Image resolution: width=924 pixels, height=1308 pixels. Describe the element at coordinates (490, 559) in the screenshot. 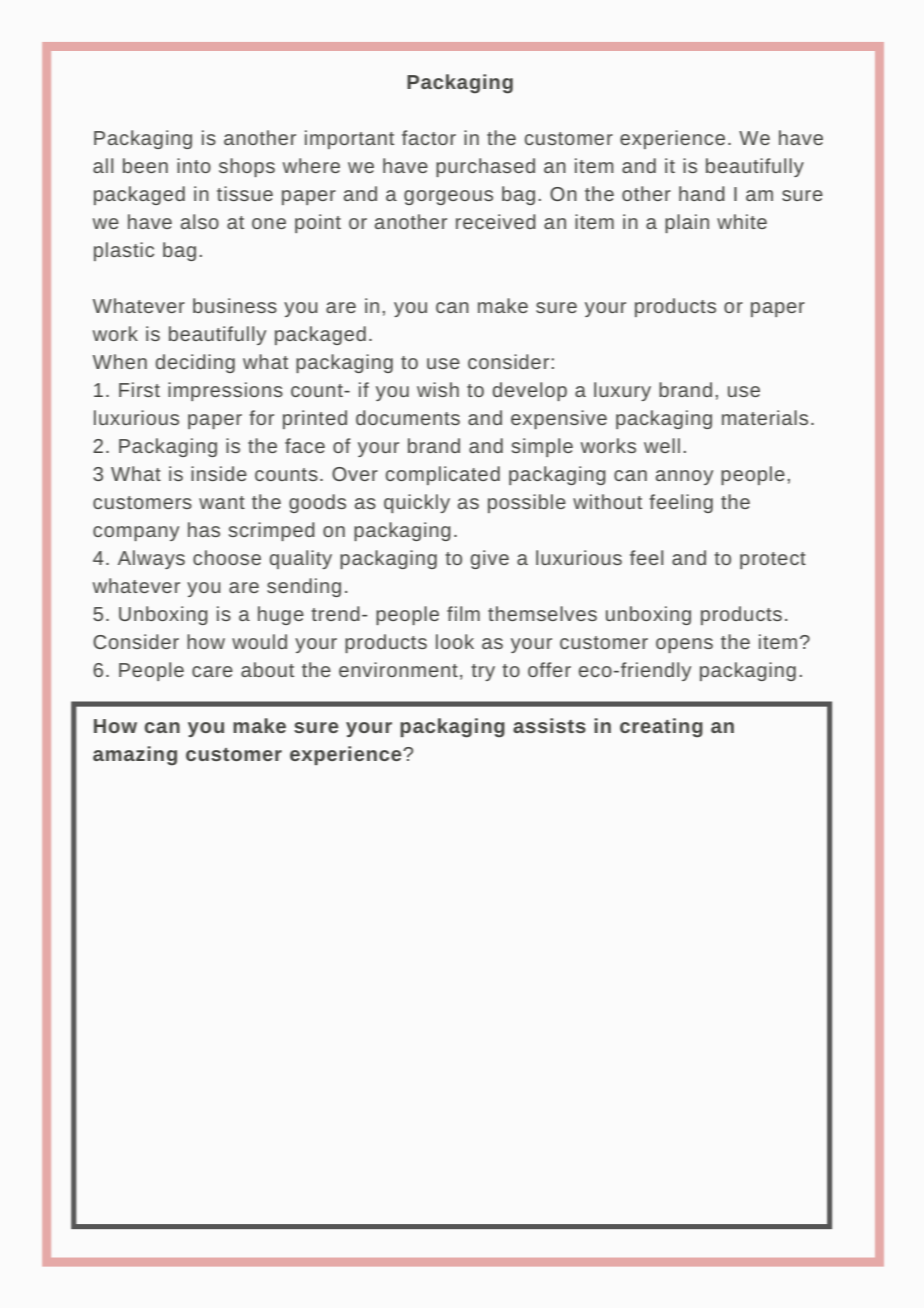

I see `give` at that location.
